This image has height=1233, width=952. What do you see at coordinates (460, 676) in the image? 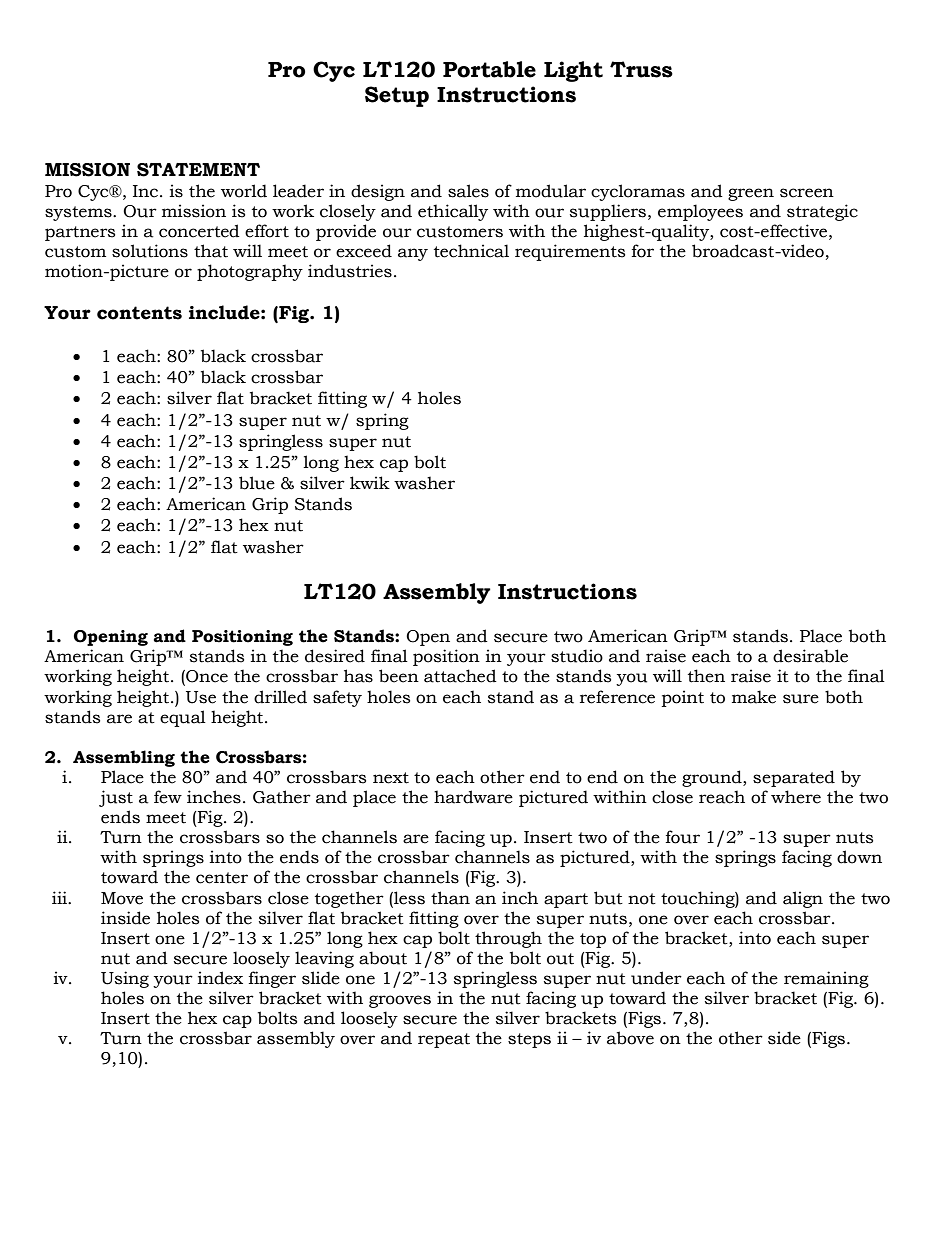
I see `attached` at bounding box center [460, 676].
